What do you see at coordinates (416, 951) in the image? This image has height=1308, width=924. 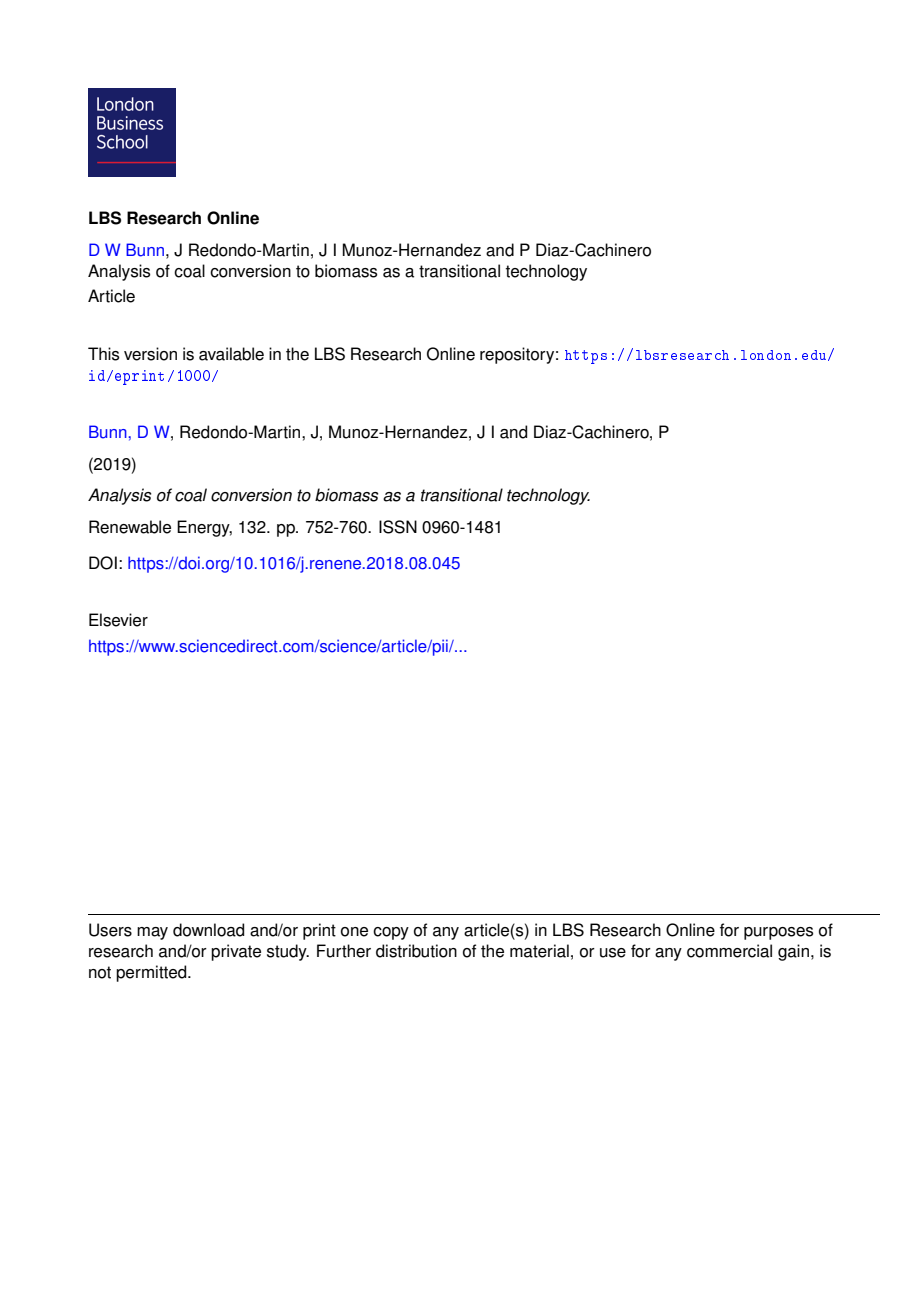 I see `distribution` at bounding box center [416, 951].
